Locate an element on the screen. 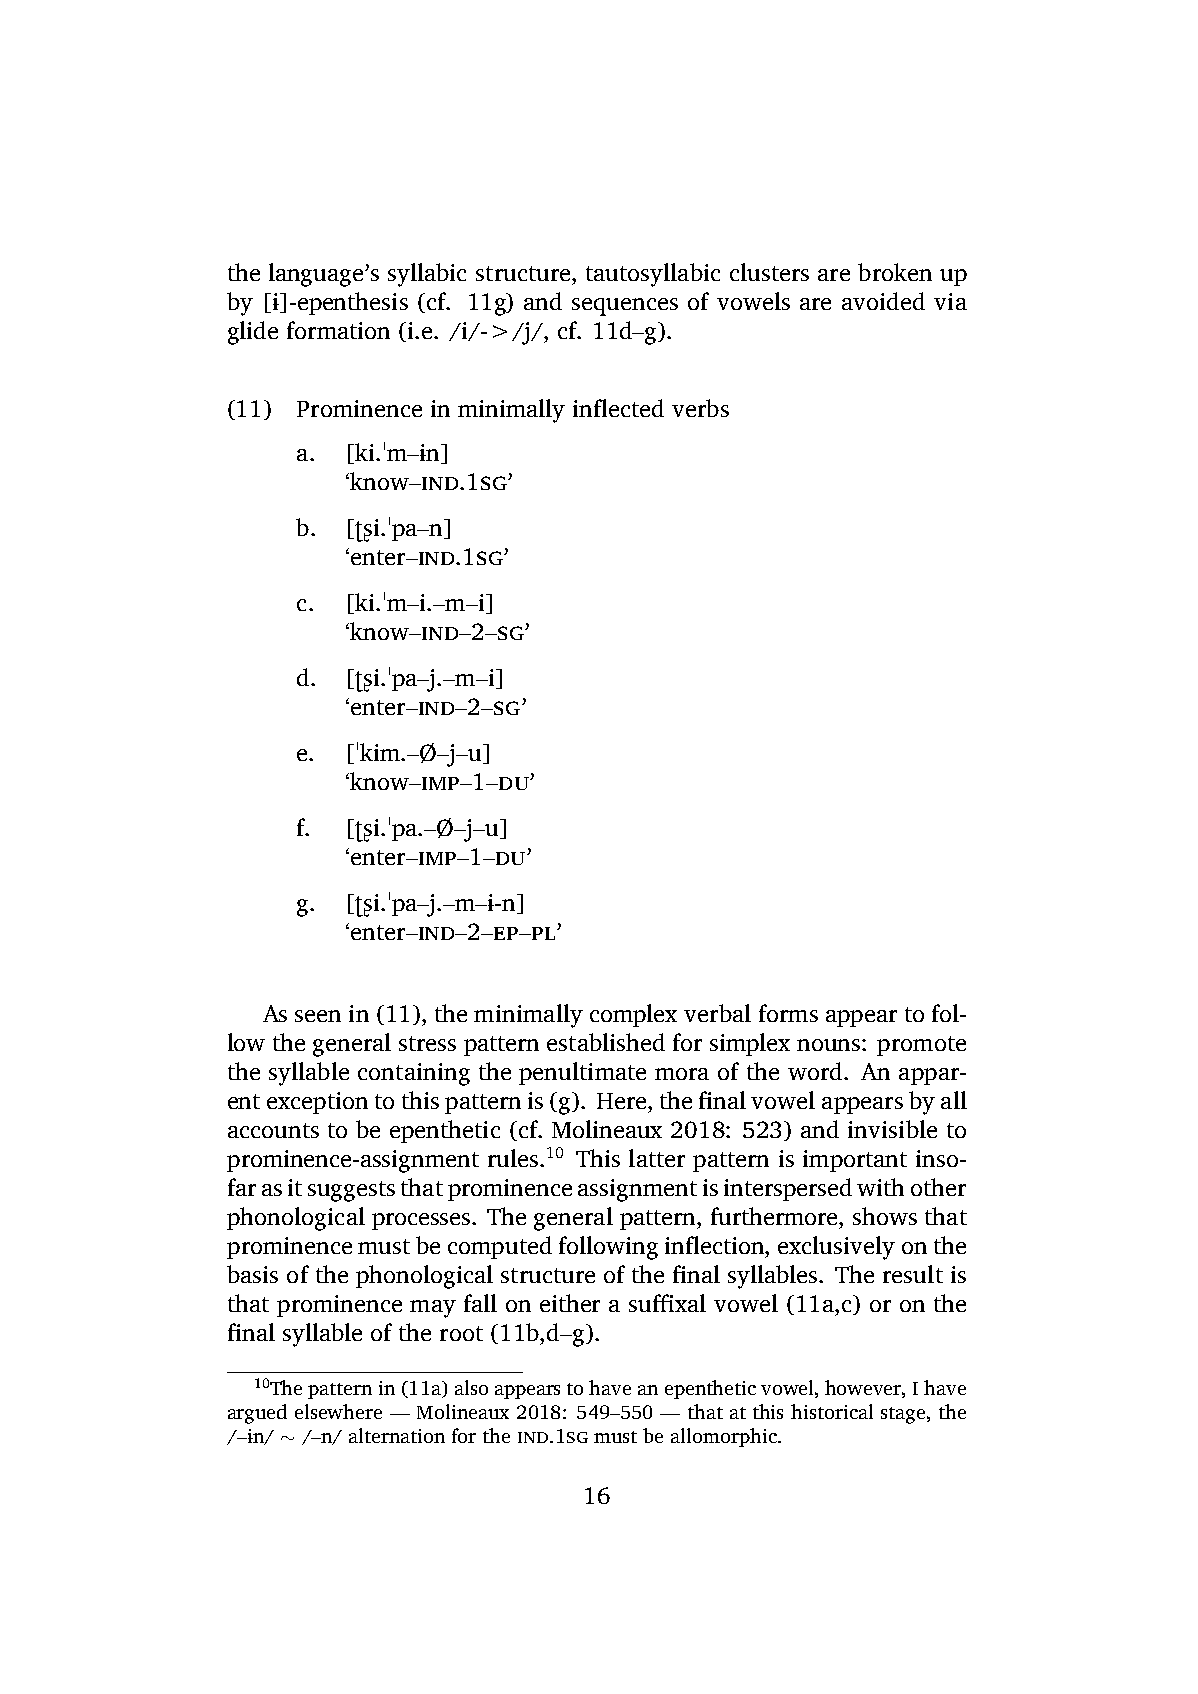 This screenshot has width=1198, height=1694. glide is located at coordinates (253, 333).
